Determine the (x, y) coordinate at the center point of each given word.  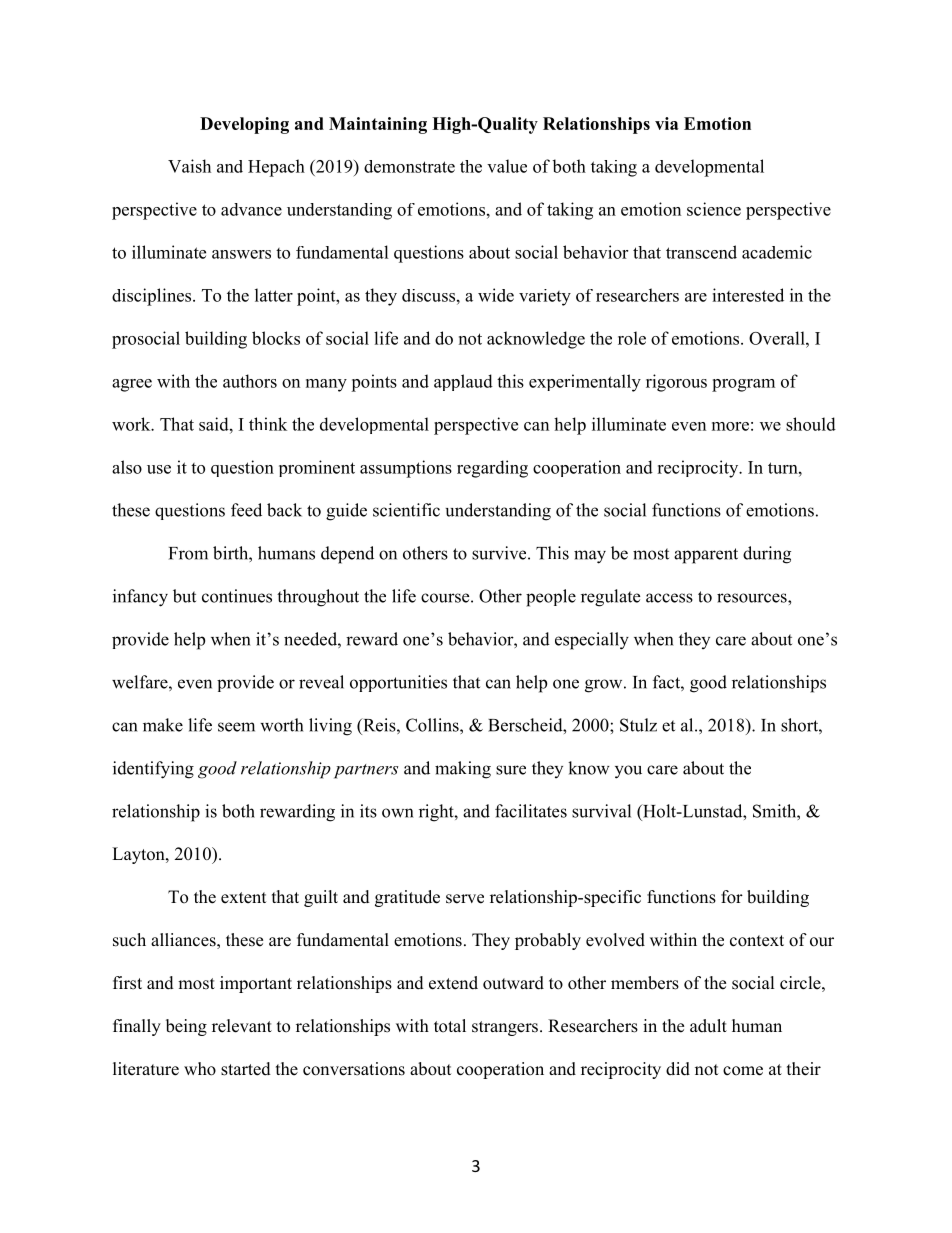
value (507, 166)
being (186, 1027)
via (667, 123)
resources (753, 598)
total (450, 1026)
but (184, 596)
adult (708, 1026)
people (551, 598)
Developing (244, 125)
